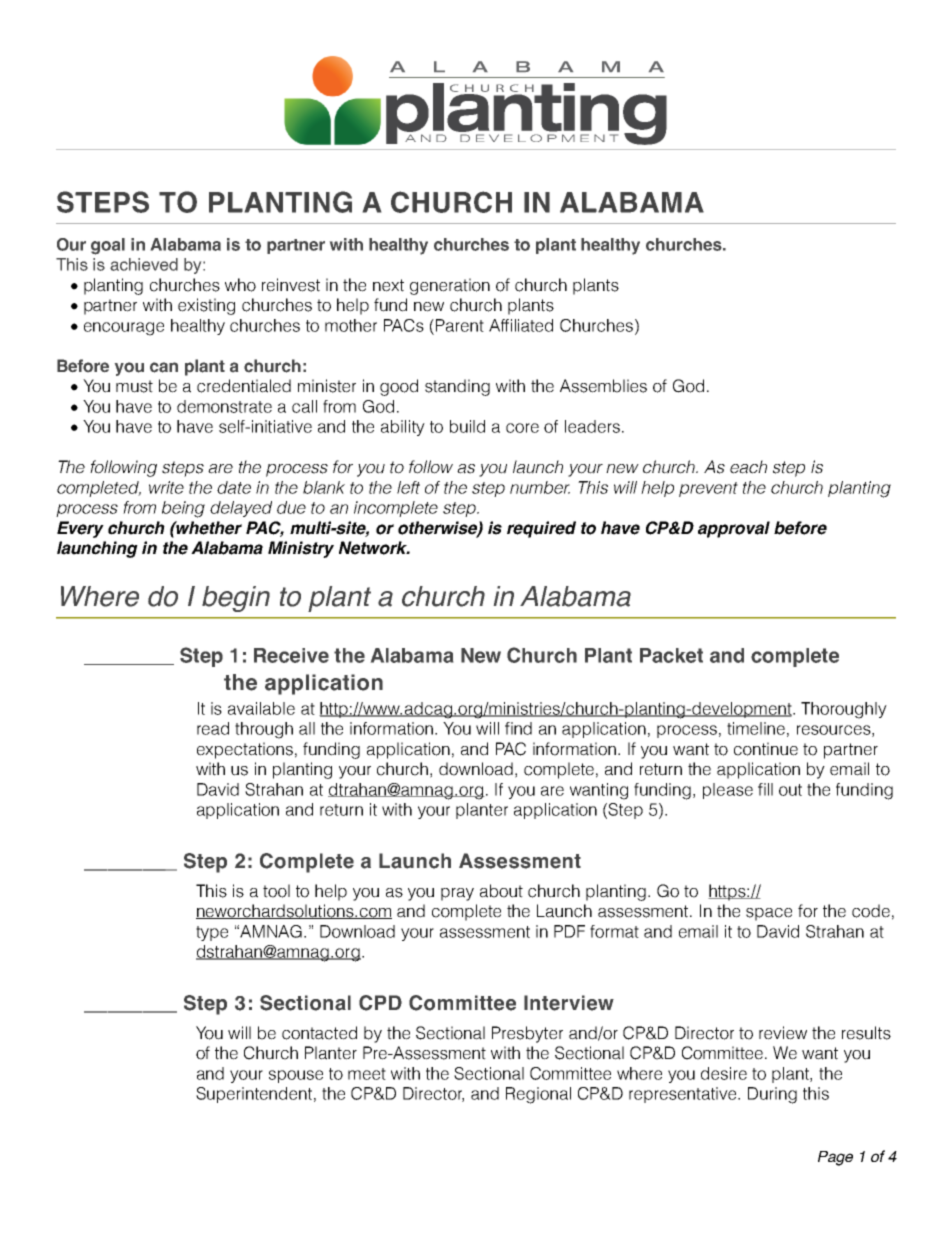  Describe the element at coordinates (541, 529) in the screenshot. I see `required` at that location.
